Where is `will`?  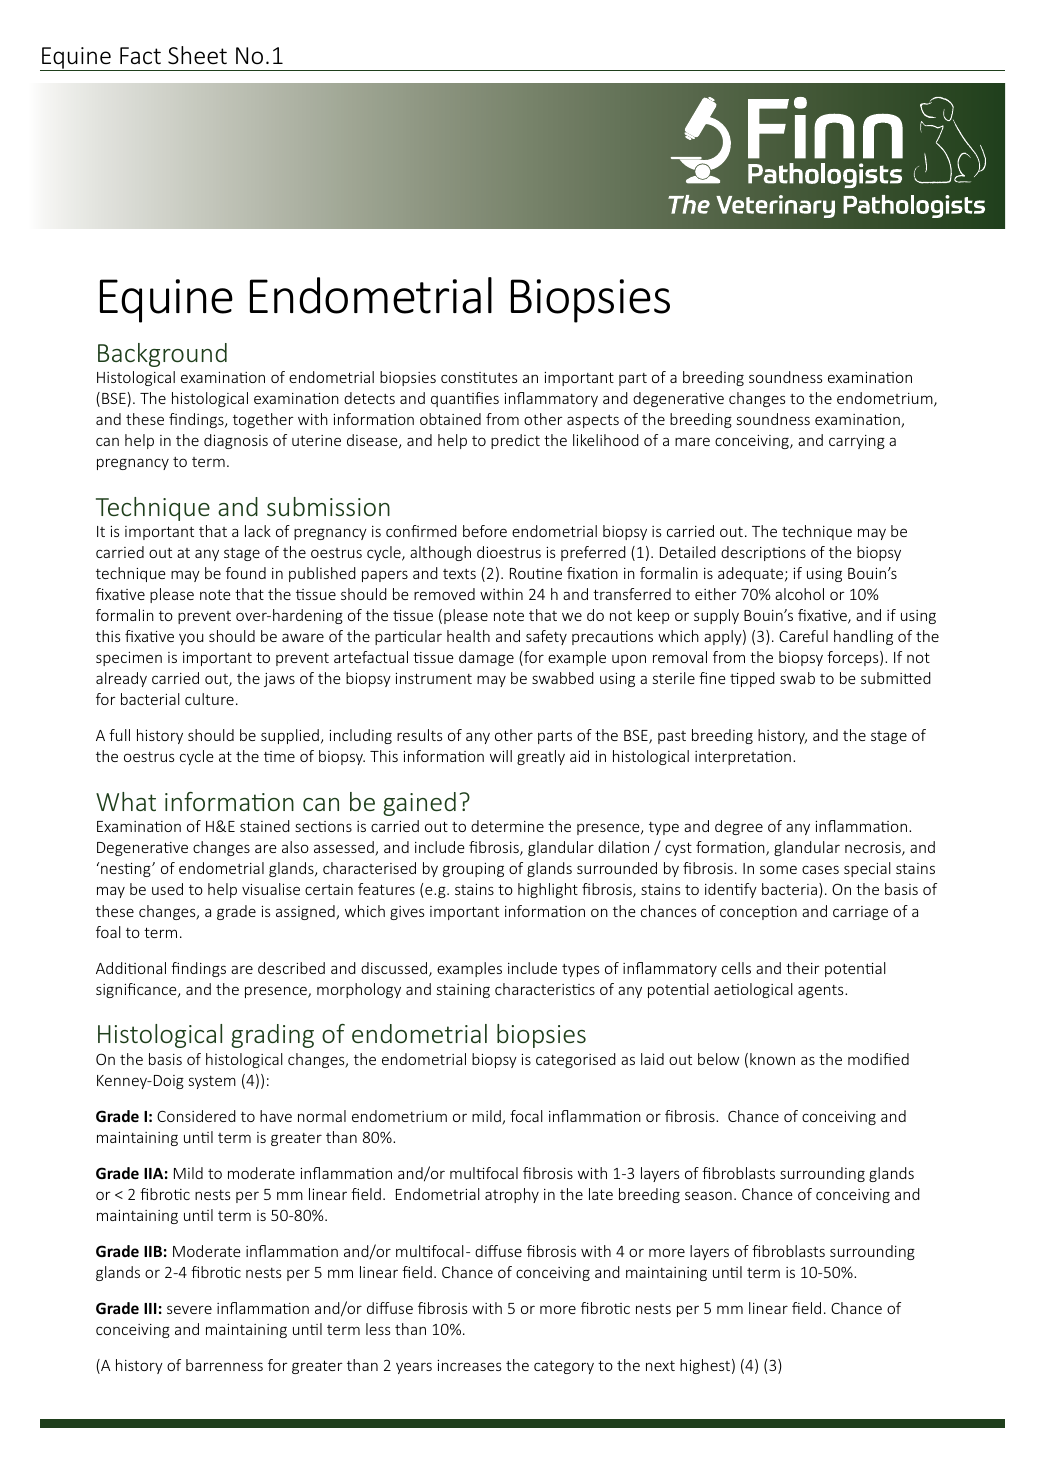
will is located at coordinates (501, 756).
